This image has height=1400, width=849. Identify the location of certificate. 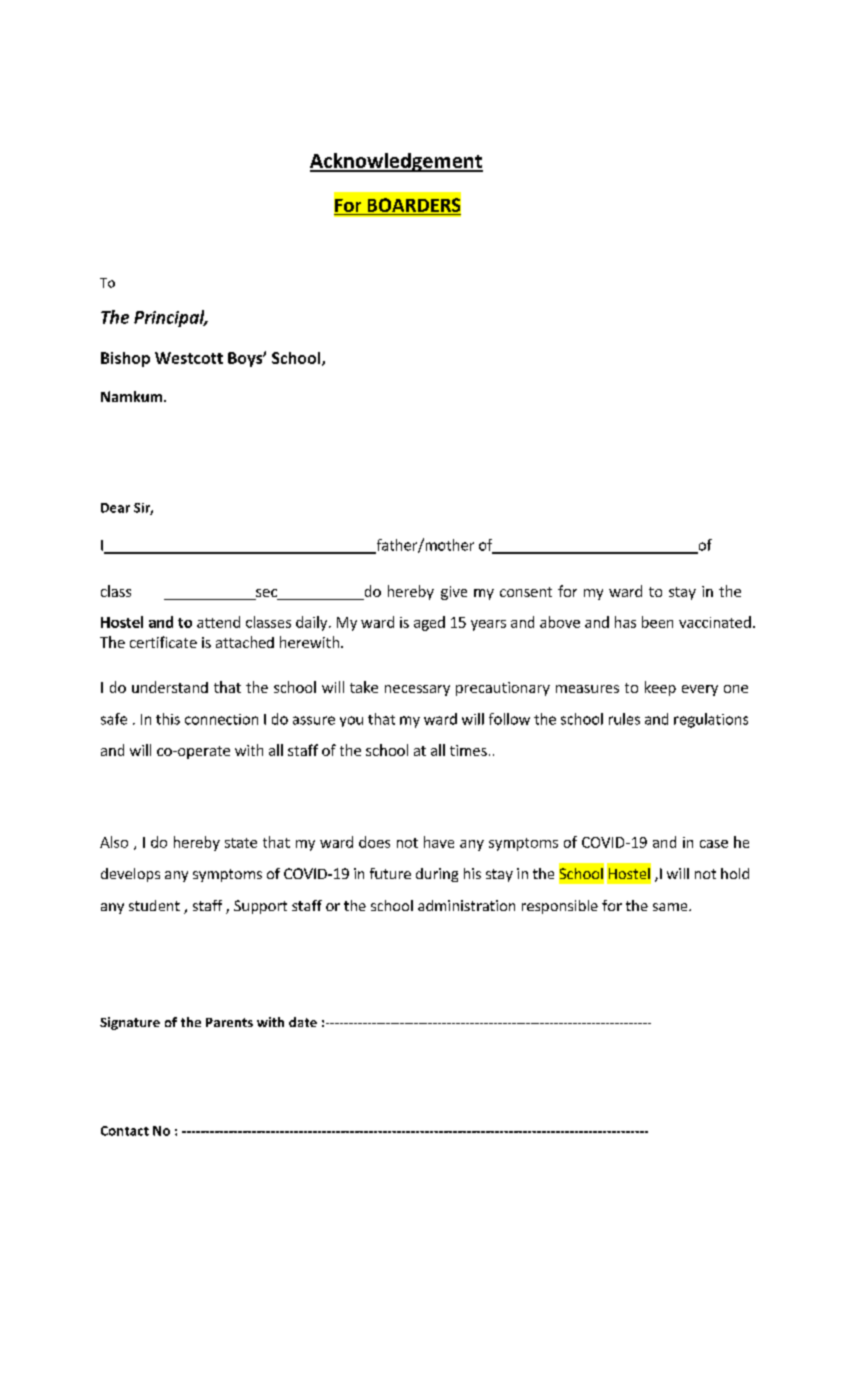
(163, 642).
